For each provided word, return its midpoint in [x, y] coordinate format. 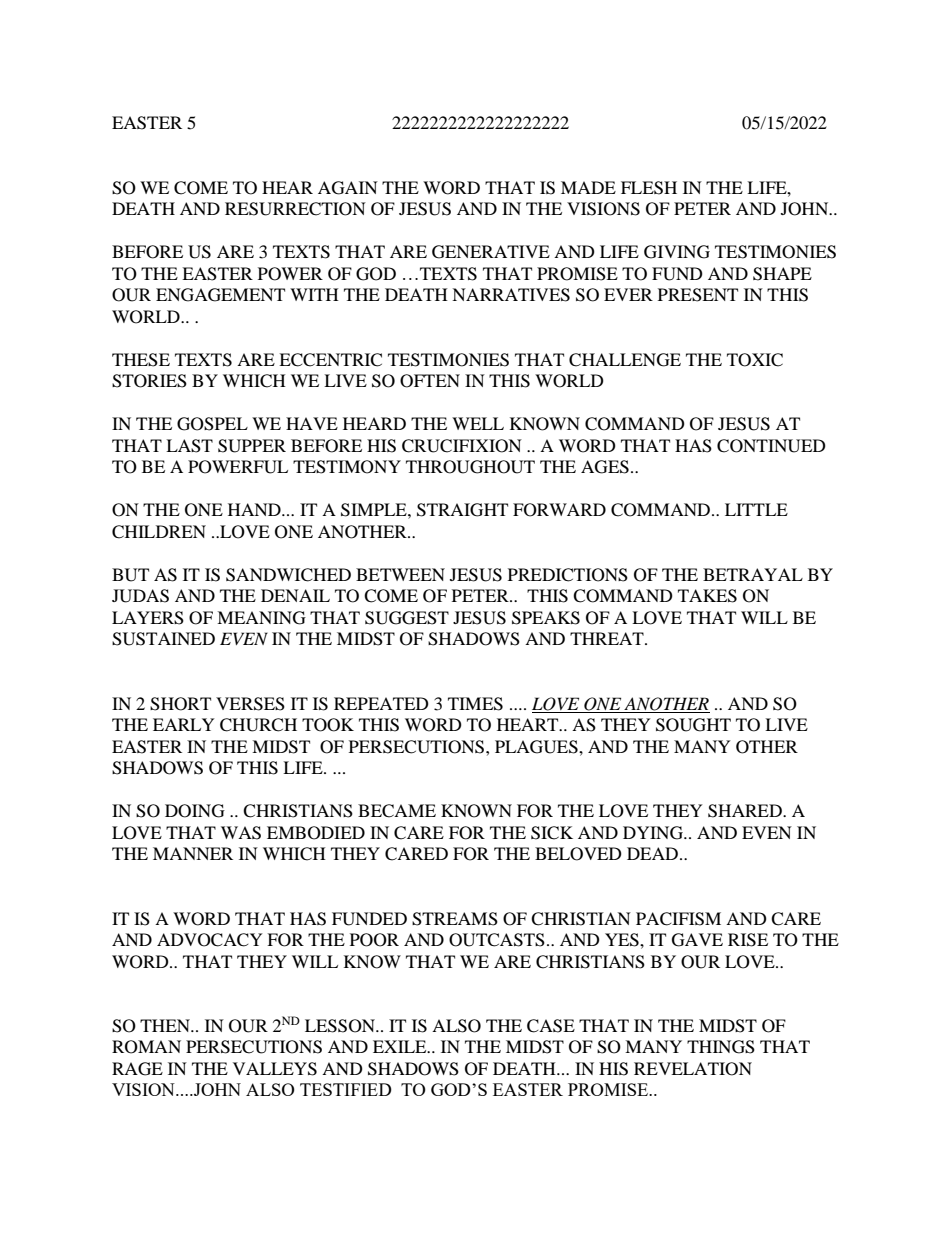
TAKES [707, 596]
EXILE [401, 1046]
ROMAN [146, 1047]
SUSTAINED [163, 639]
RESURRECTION [295, 209]
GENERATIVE [491, 252]
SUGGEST [407, 618]
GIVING [677, 252]
